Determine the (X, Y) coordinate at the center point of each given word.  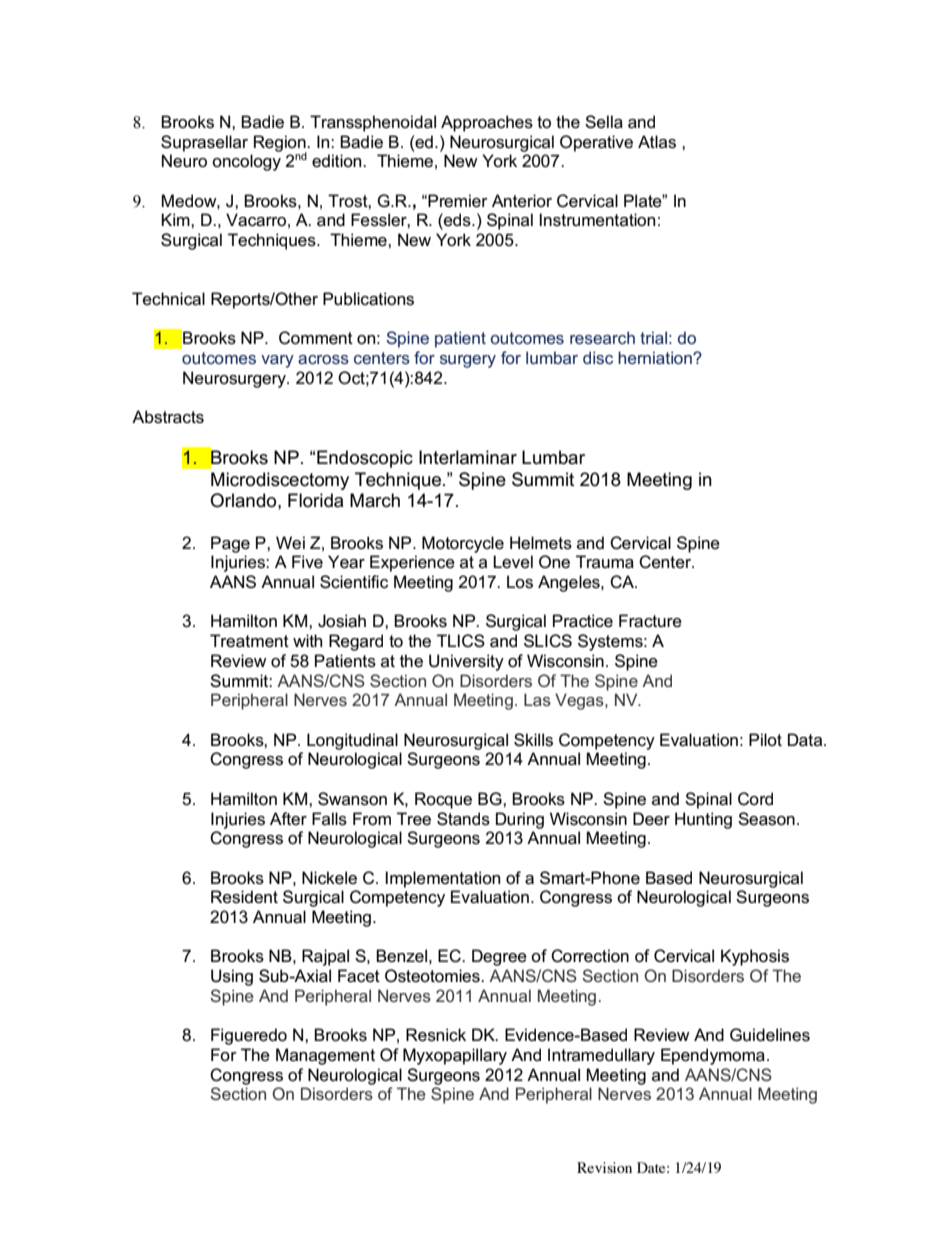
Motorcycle (463, 544)
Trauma (605, 562)
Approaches (487, 123)
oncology (246, 162)
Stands (463, 819)
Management (325, 1056)
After (288, 818)
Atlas (657, 142)
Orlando (244, 500)
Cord (755, 799)
